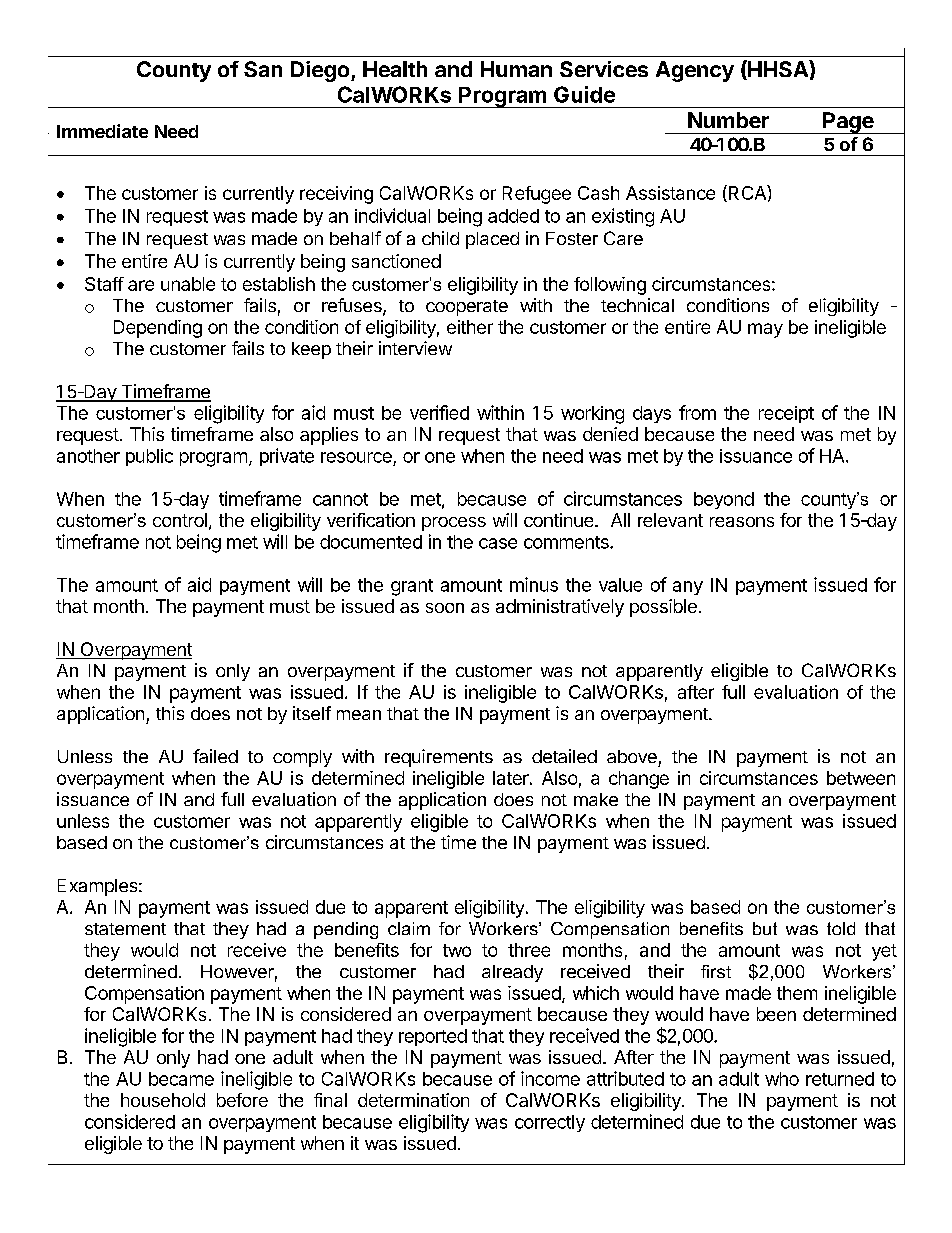 The height and width of the screenshot is (1233, 952). What do you see at coordinates (841, 928) in the screenshot?
I see `told` at bounding box center [841, 928].
